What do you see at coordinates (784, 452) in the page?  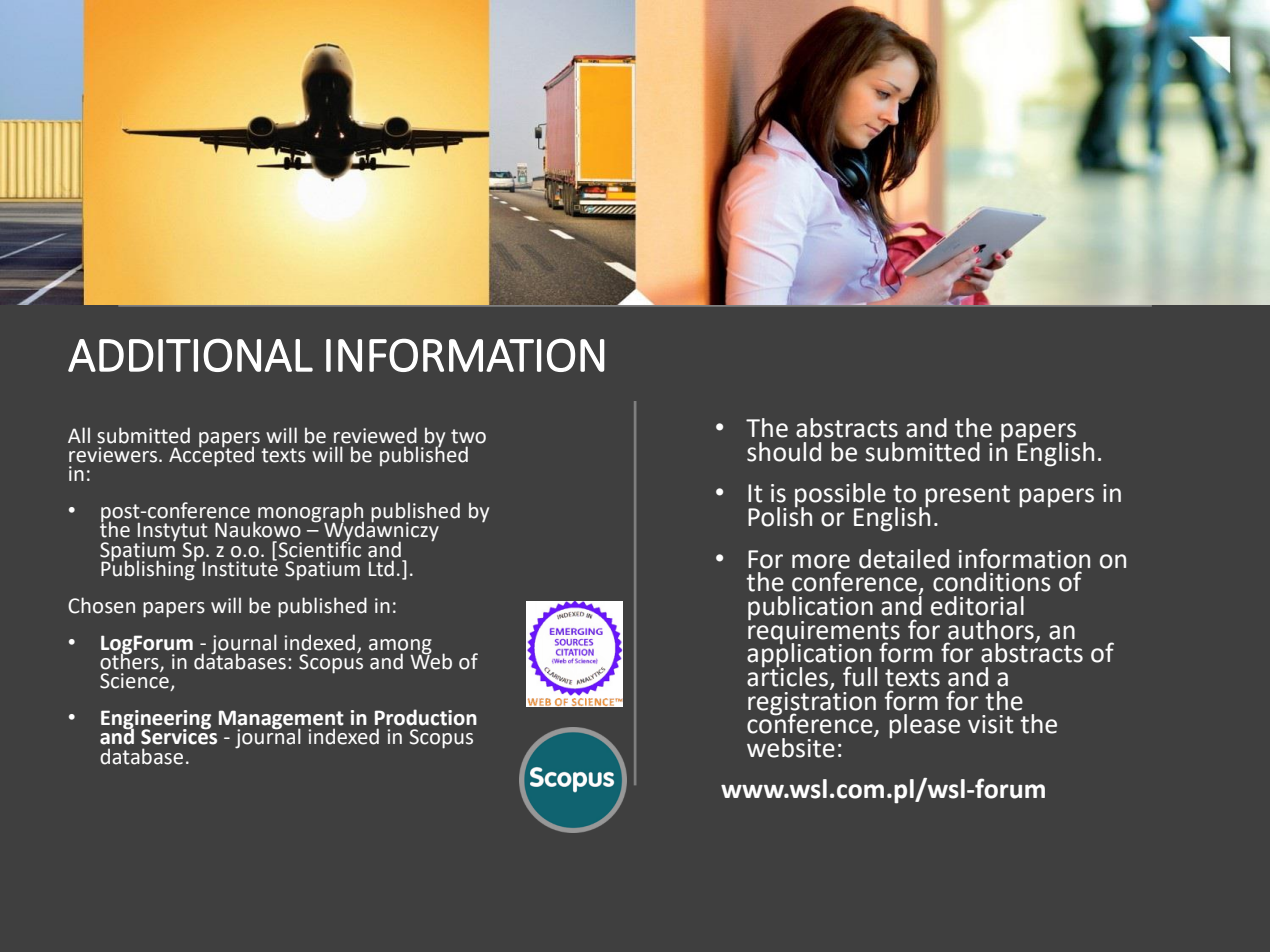 I see `should` at bounding box center [784, 452].
